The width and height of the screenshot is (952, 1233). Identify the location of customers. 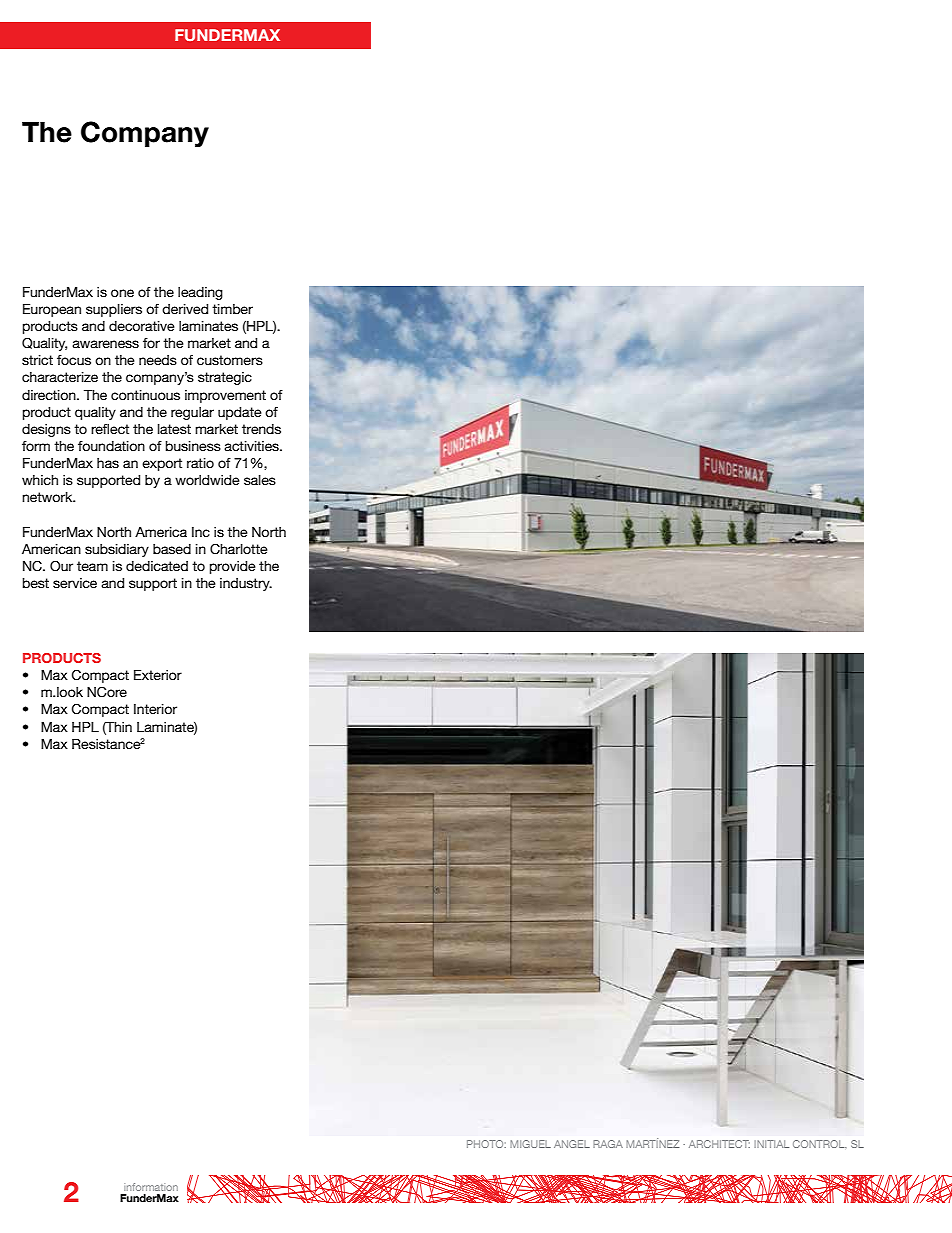
(230, 360).
